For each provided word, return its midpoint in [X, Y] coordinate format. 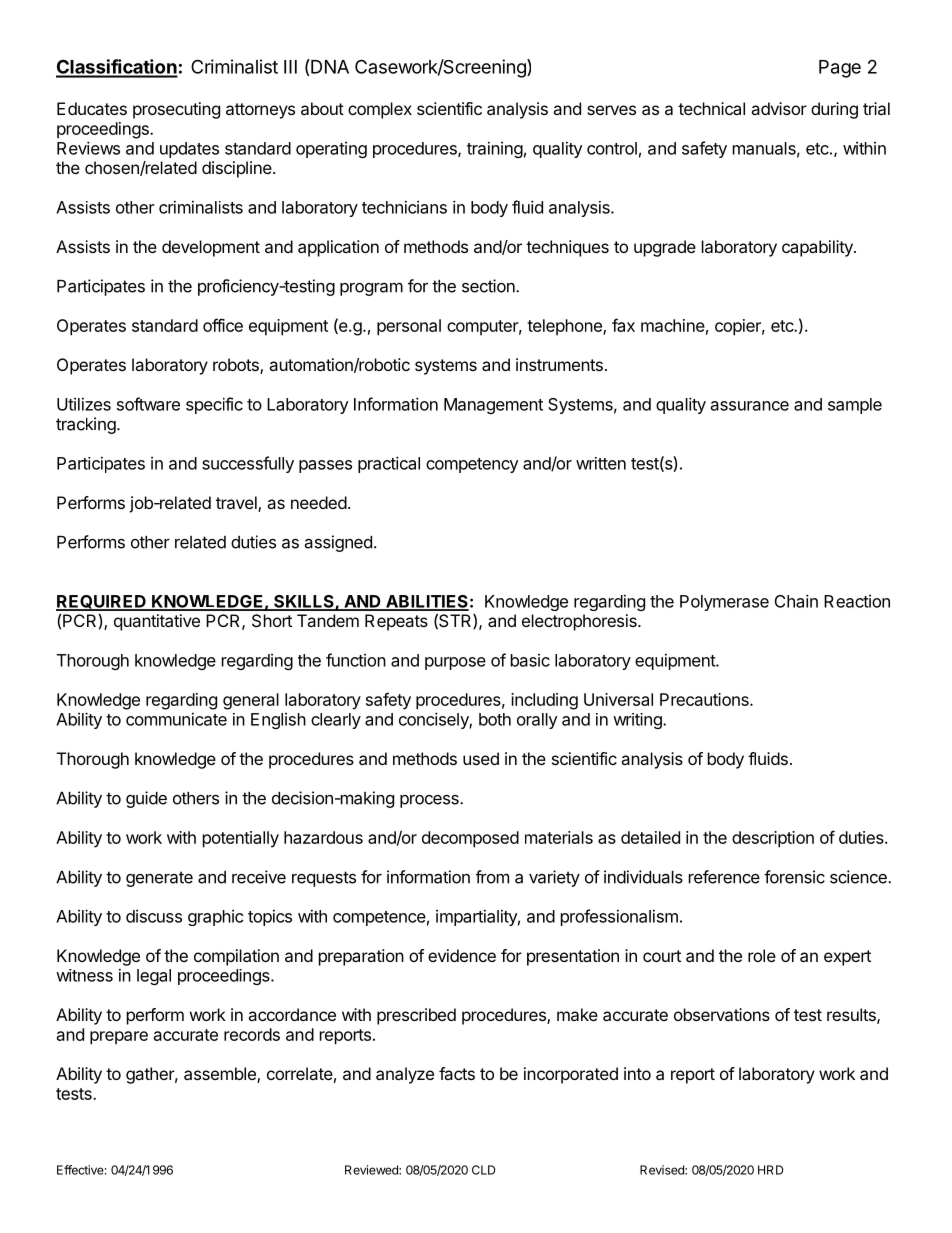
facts [457, 1073]
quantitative [157, 622]
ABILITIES [426, 602]
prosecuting [176, 110]
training [495, 149]
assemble [221, 1075]
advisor [779, 108]
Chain [796, 601]
